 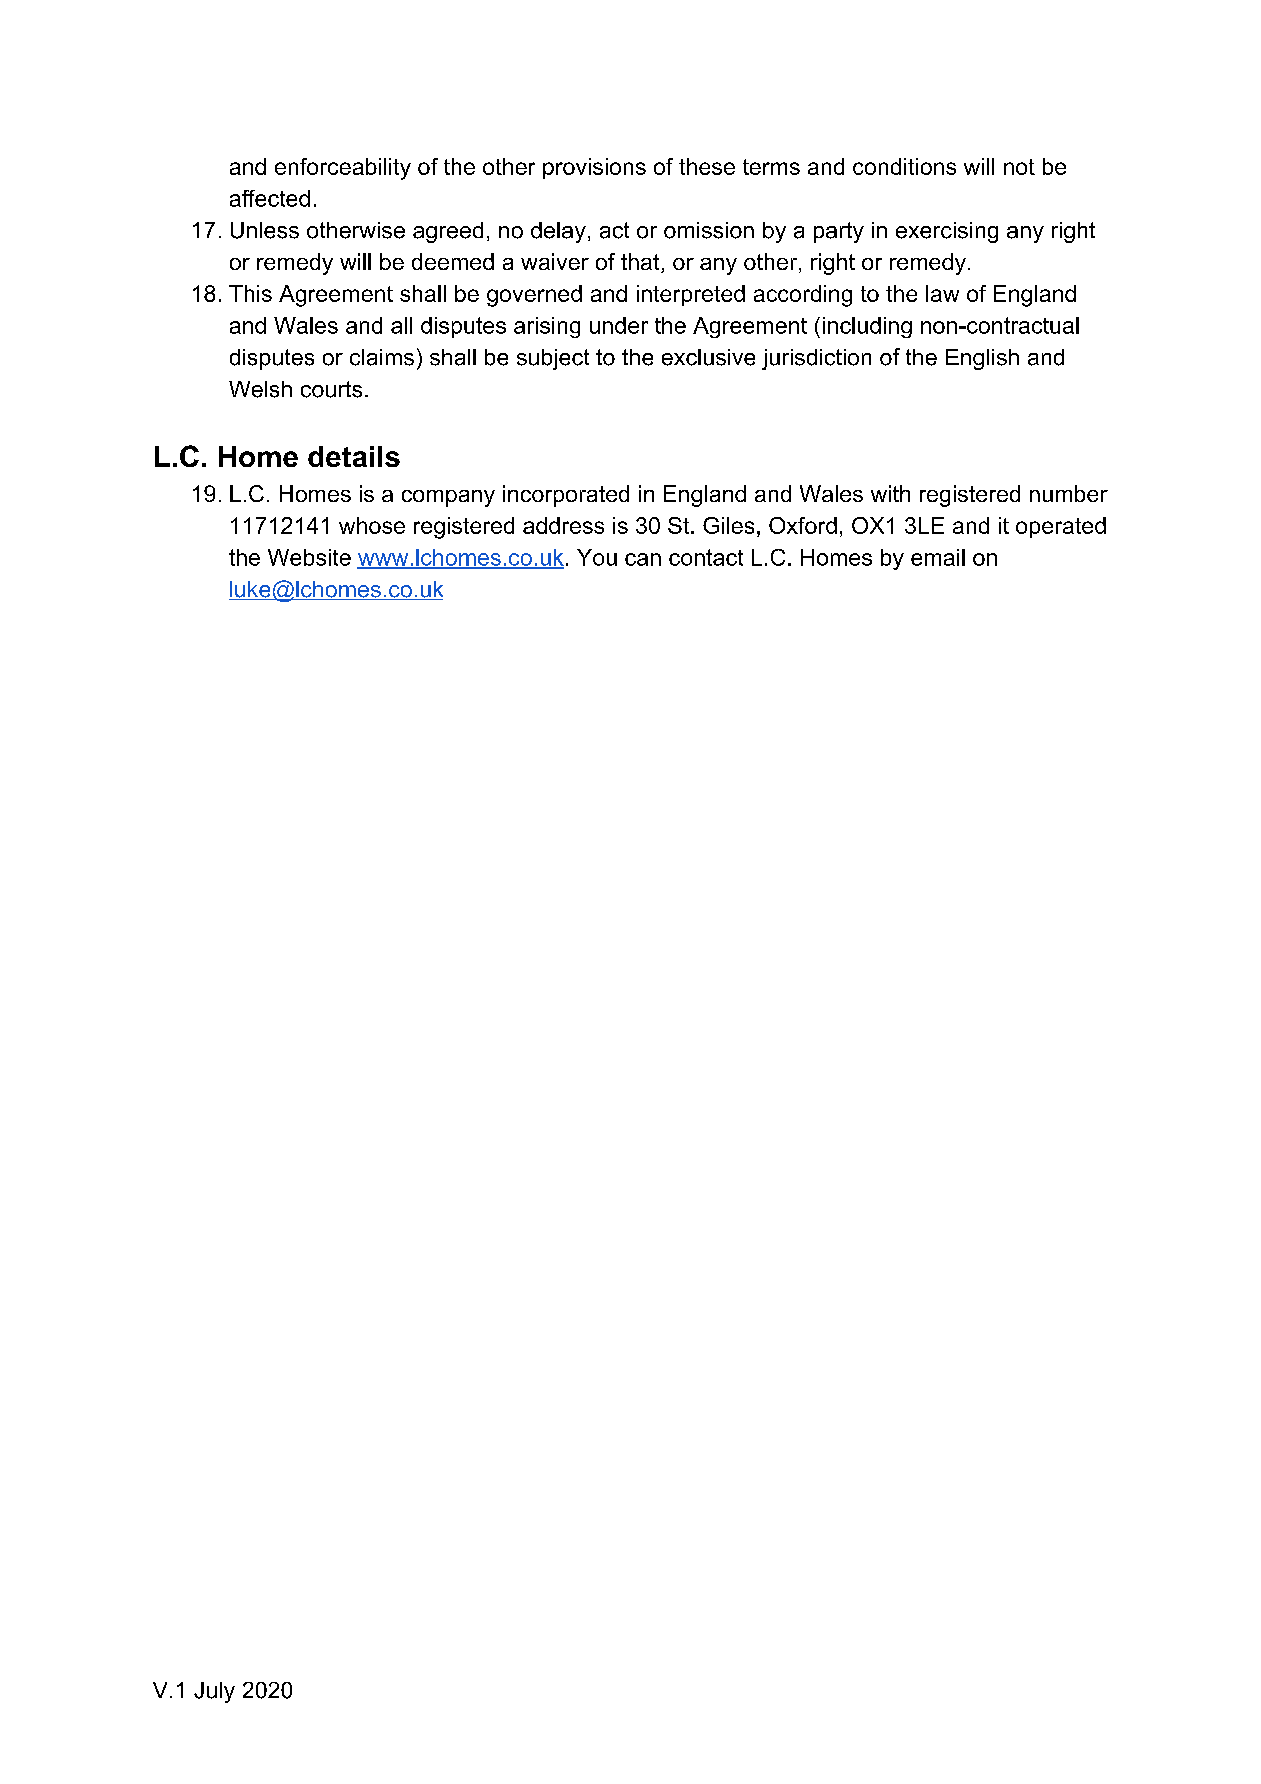 I want to click on affected, so click(x=270, y=198).
